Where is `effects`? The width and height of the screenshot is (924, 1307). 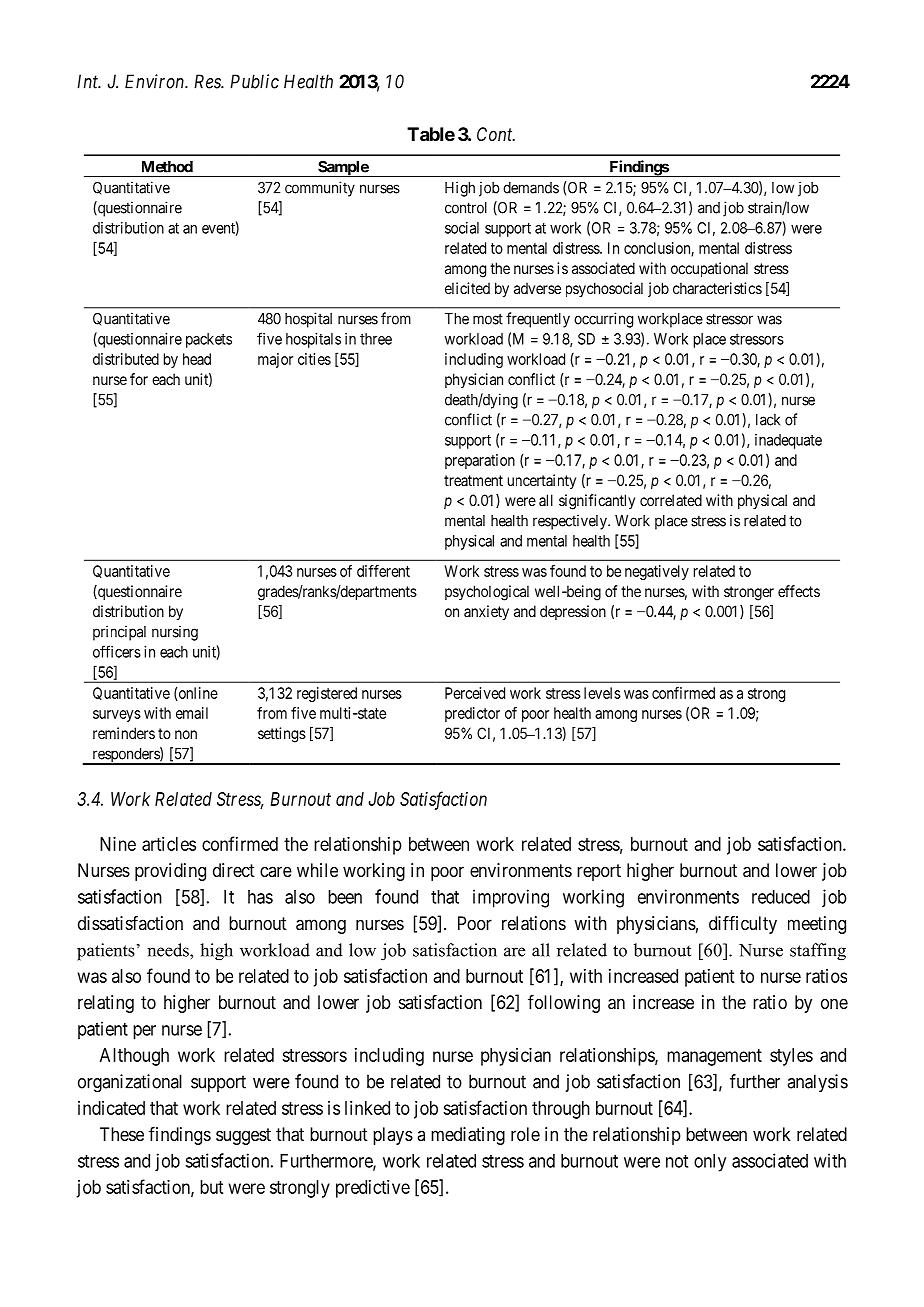 effects is located at coordinates (799, 591).
